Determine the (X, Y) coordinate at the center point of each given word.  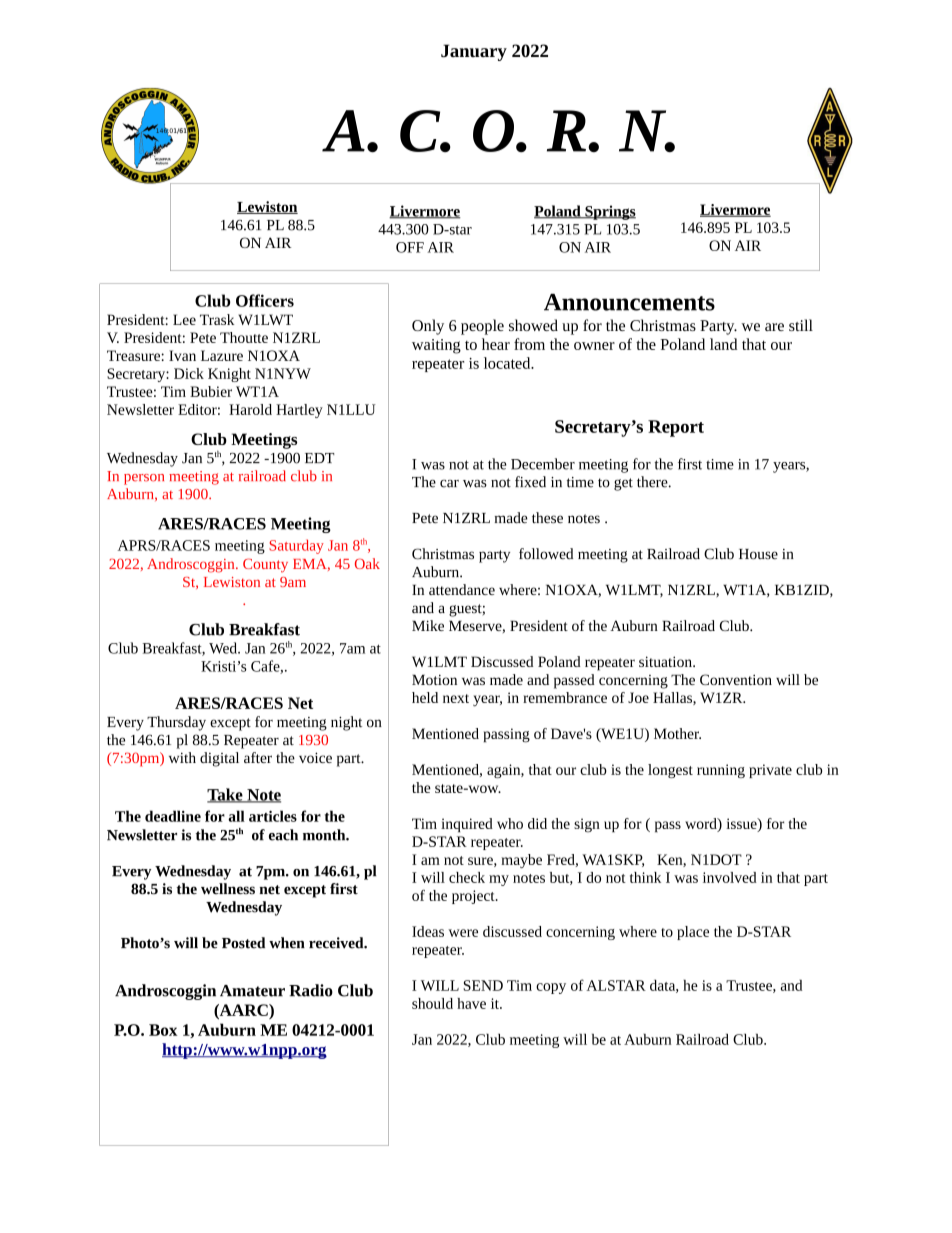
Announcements (629, 302)
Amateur (252, 991)
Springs (609, 212)
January (474, 52)
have (471, 1003)
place (693, 933)
